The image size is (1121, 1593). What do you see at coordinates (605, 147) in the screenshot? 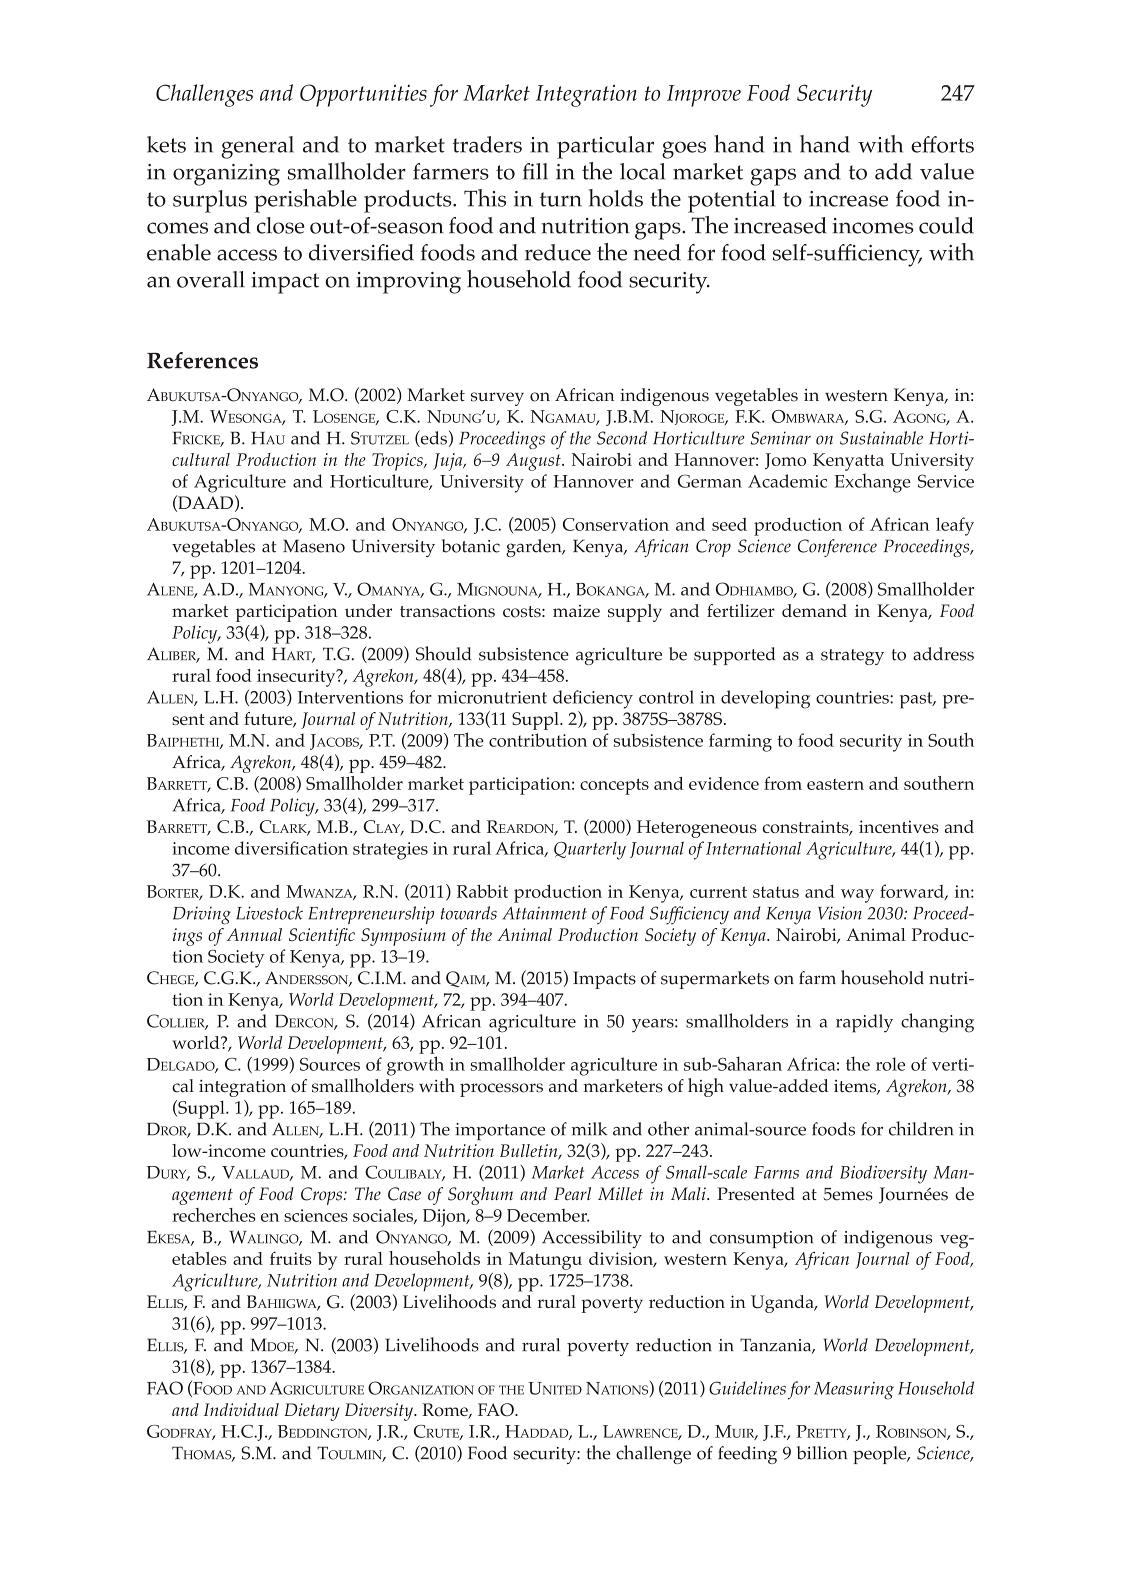
I see `particular` at bounding box center [605, 147].
